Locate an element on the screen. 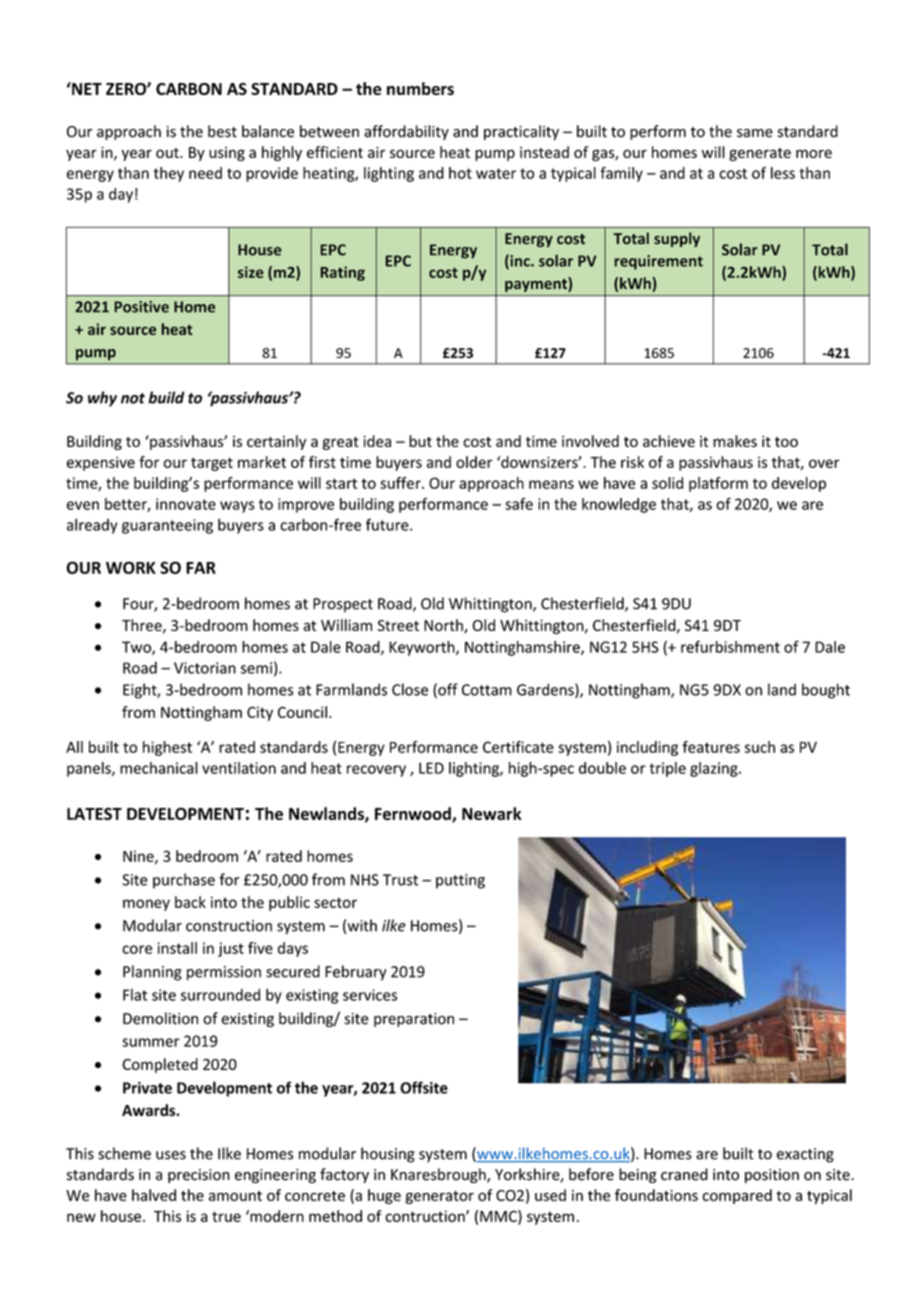 This screenshot has width=924, height=1308. out is located at coordinates (168, 153).
